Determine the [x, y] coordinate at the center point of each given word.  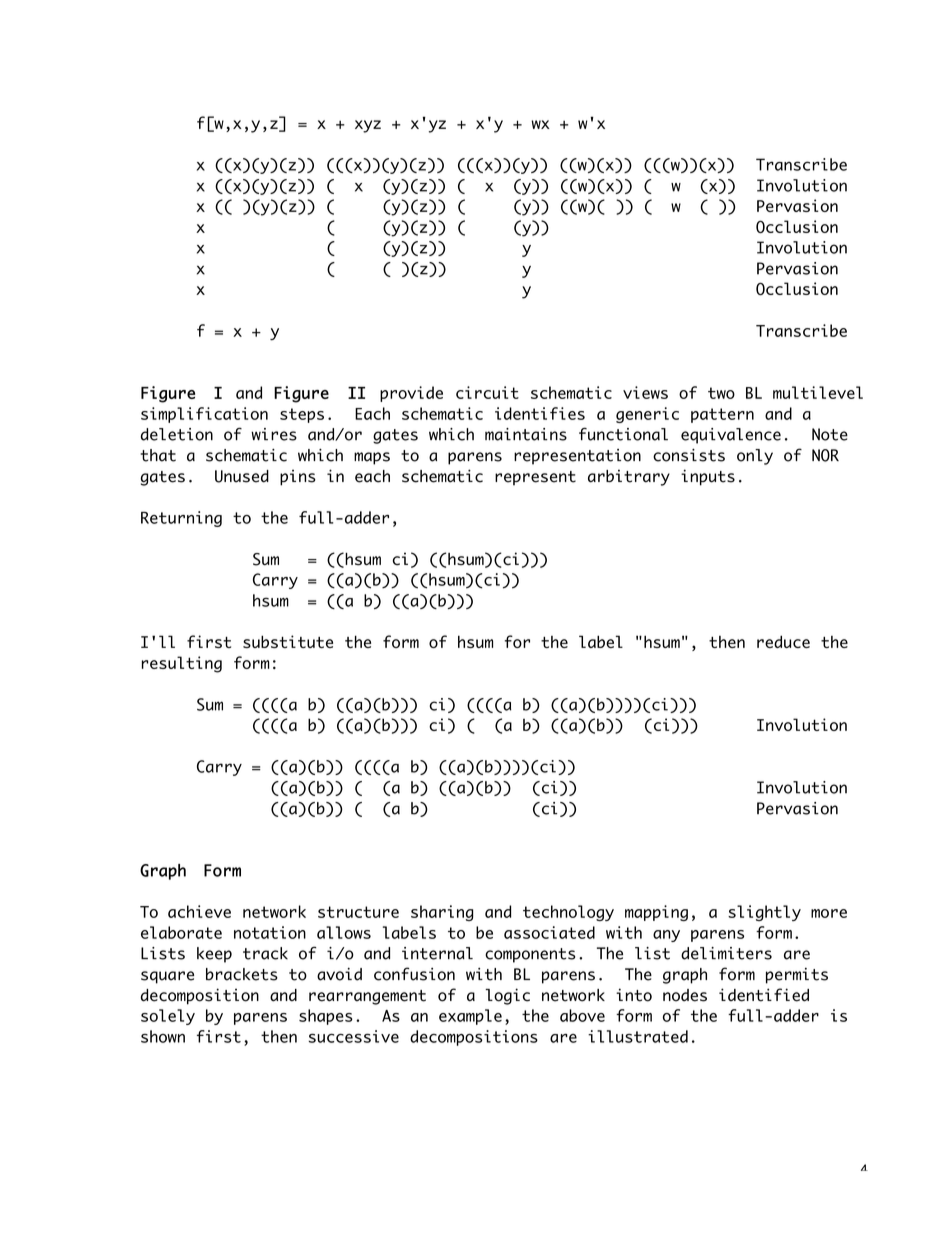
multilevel [818, 392]
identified [764, 995]
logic [507, 996]
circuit [487, 392]
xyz [368, 126]
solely [168, 1017]
